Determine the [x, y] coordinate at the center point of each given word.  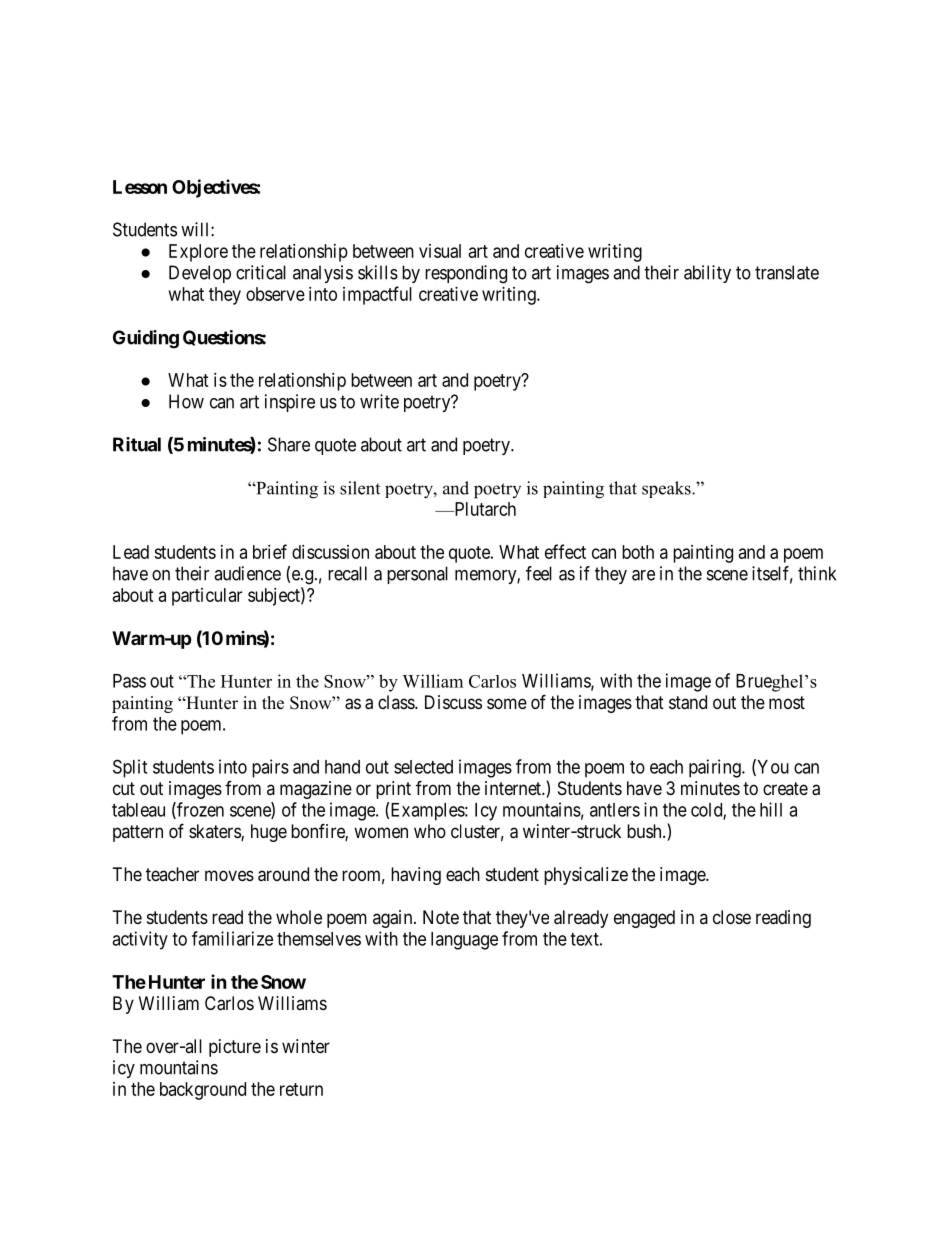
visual [440, 251]
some [507, 703]
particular [207, 597]
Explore [198, 253]
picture [235, 1048]
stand [688, 702]
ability [707, 274]
